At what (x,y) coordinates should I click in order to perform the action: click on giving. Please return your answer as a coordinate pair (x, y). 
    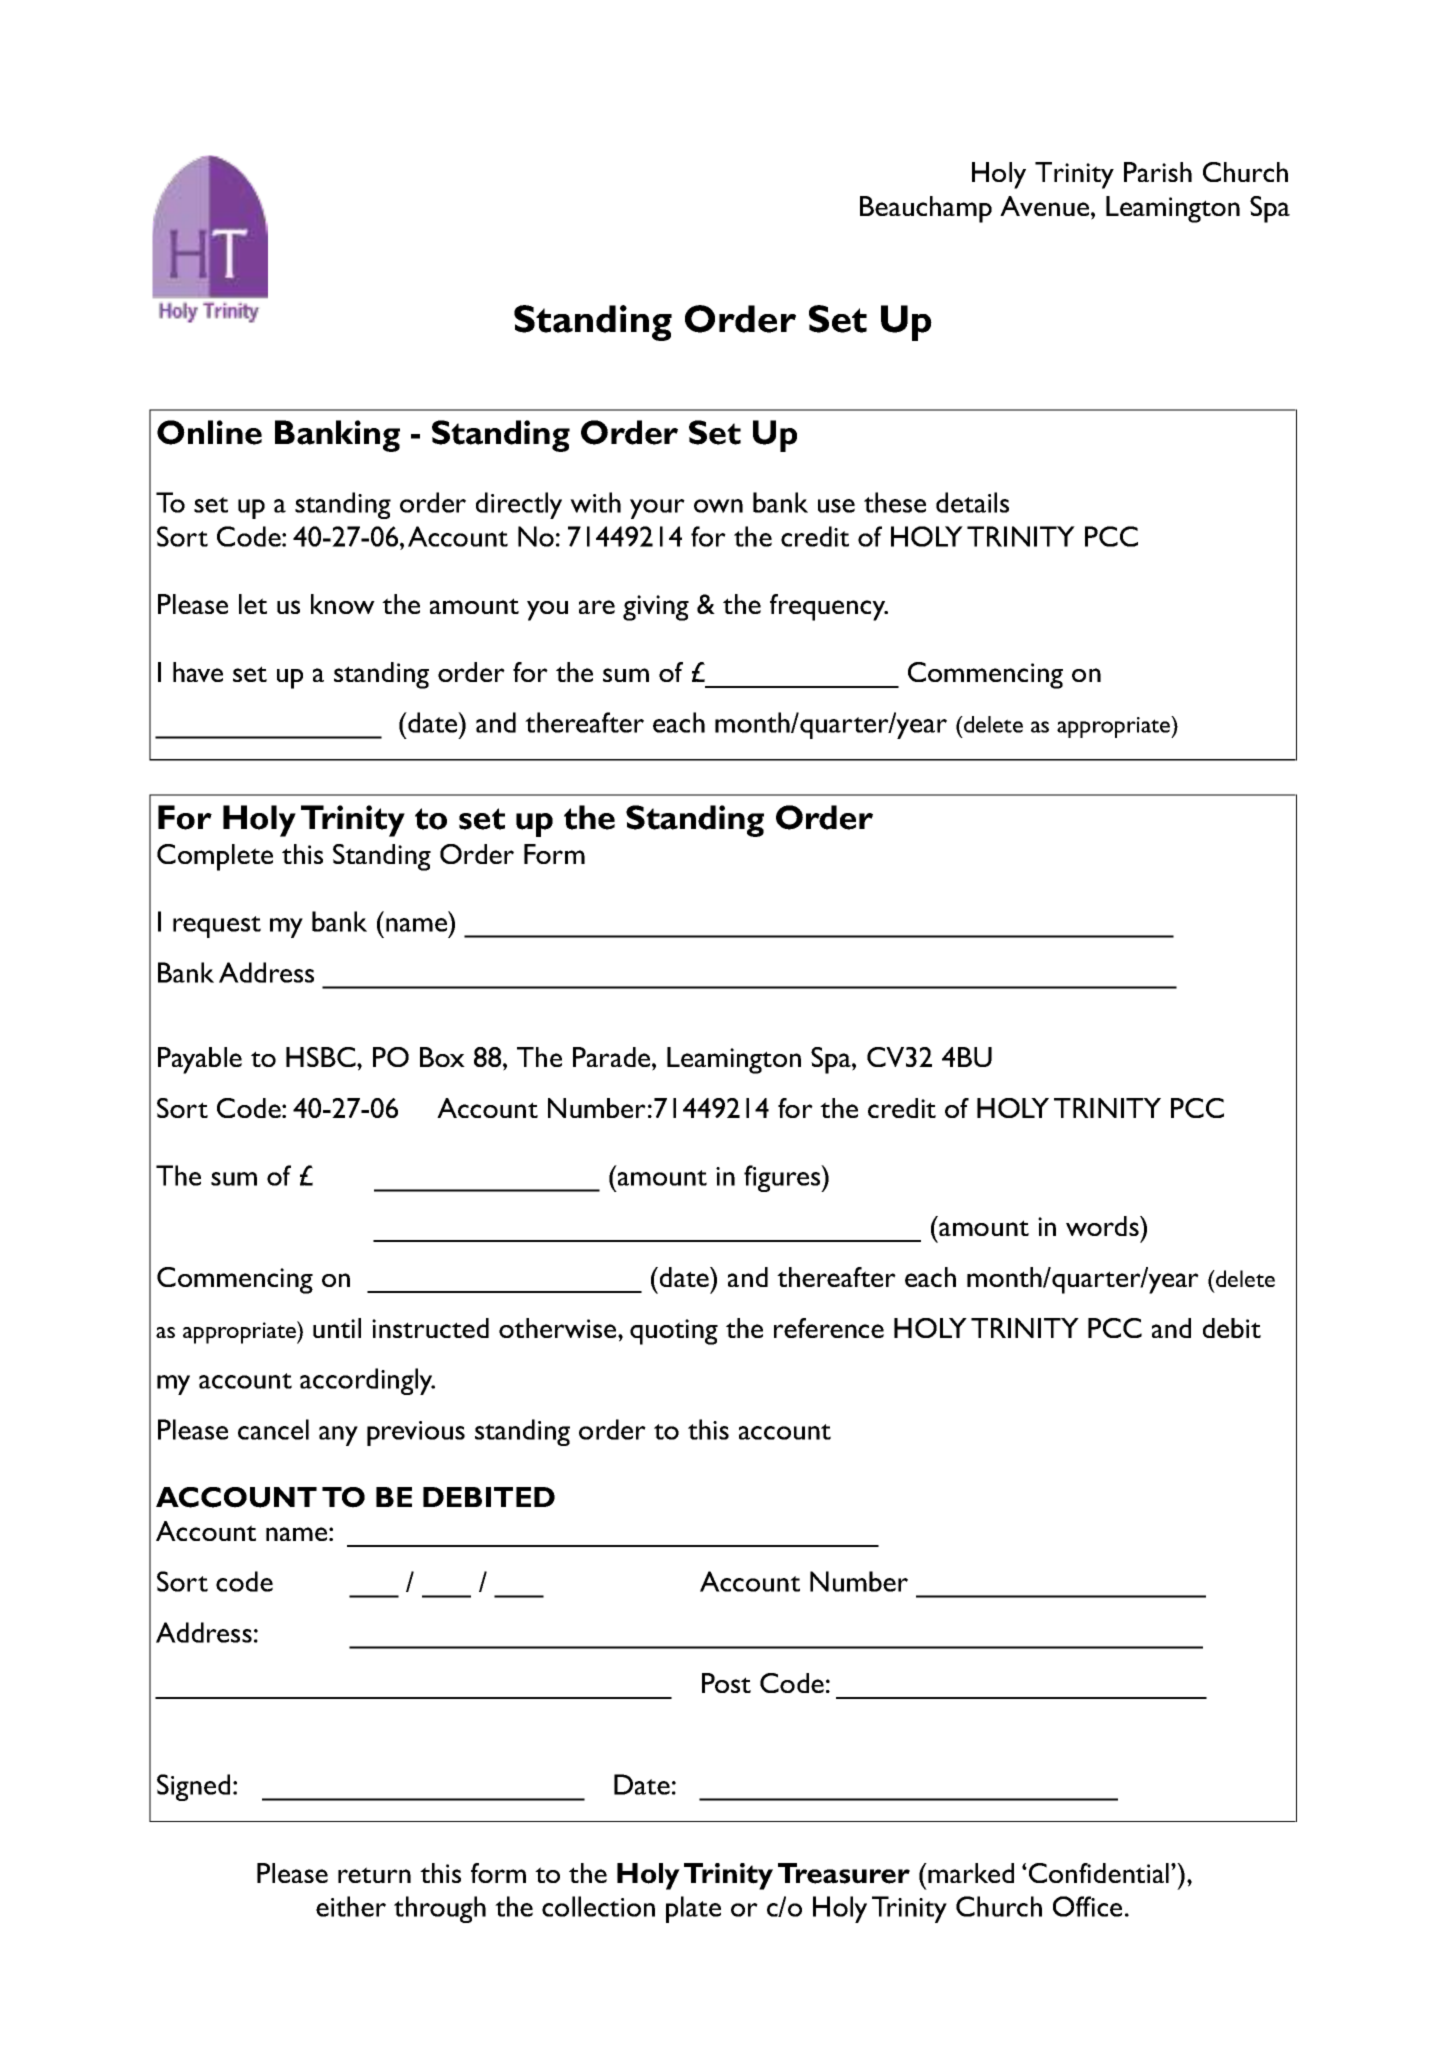
    Looking at the image, I should click on (656, 608).
